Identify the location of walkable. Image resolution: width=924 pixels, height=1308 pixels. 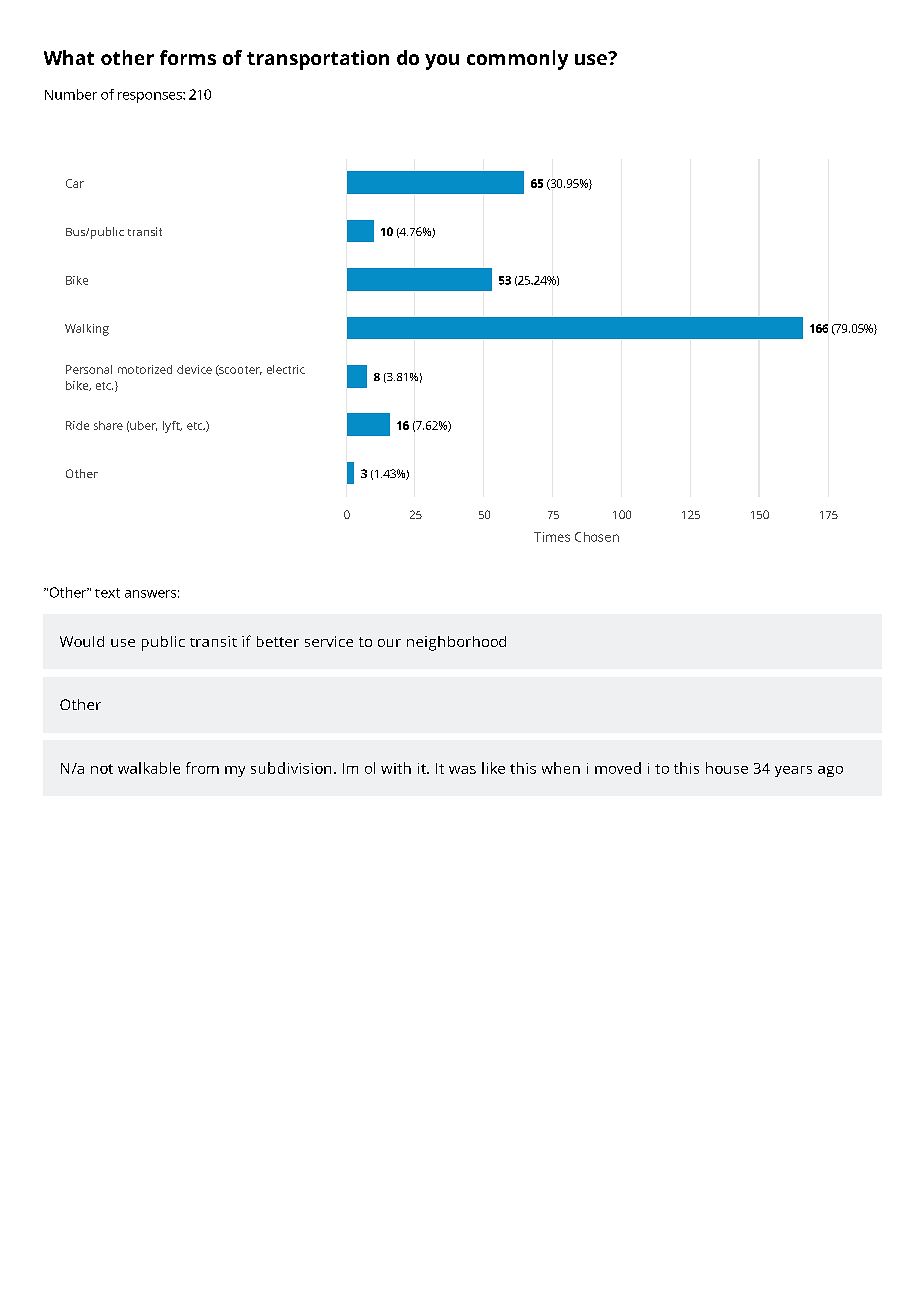
(149, 768).
